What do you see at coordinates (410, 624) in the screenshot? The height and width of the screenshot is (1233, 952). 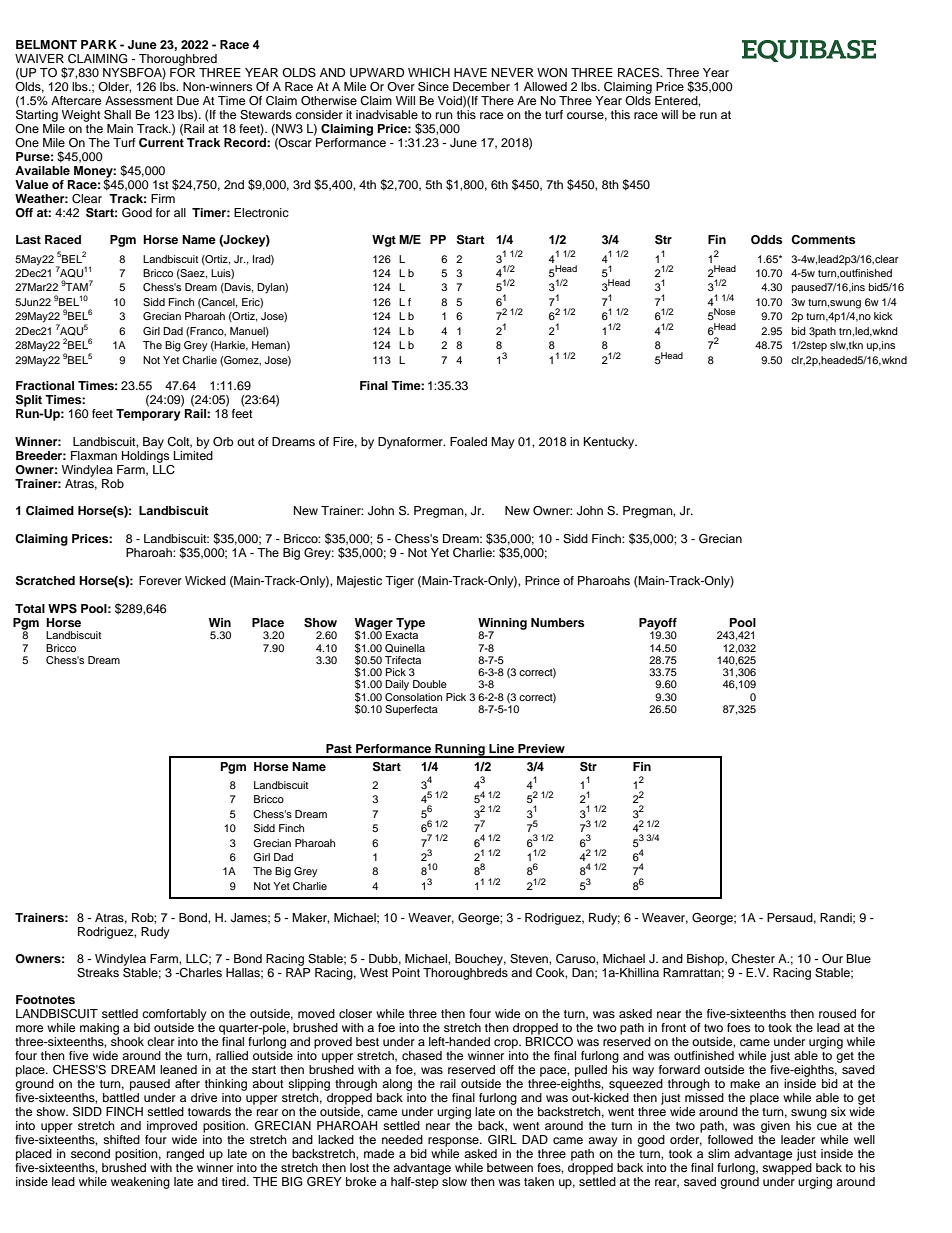 I see `Type` at bounding box center [410, 624].
